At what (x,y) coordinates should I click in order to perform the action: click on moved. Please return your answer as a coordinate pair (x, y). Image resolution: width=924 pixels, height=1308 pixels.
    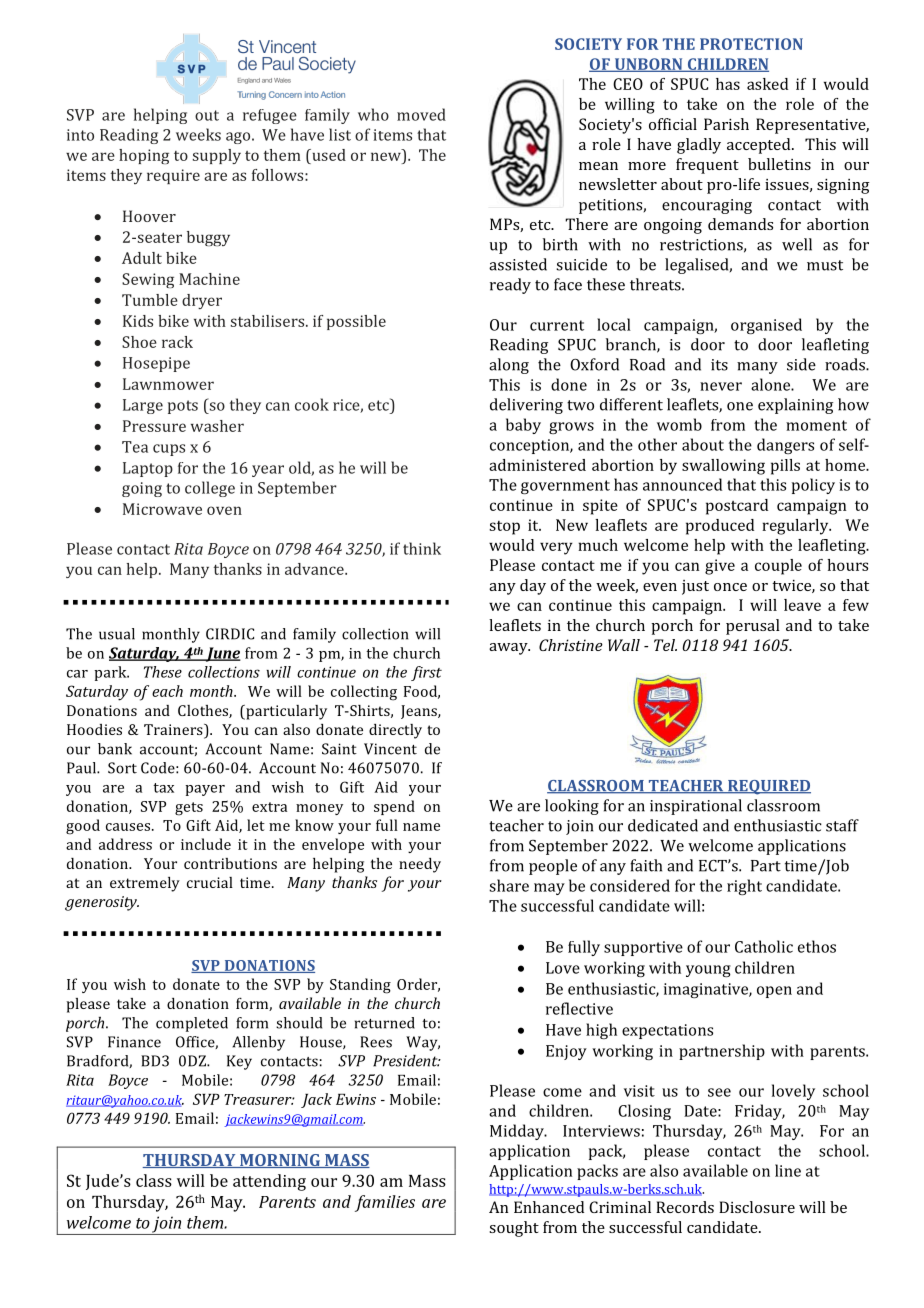
    Looking at the image, I should click on (421, 114).
